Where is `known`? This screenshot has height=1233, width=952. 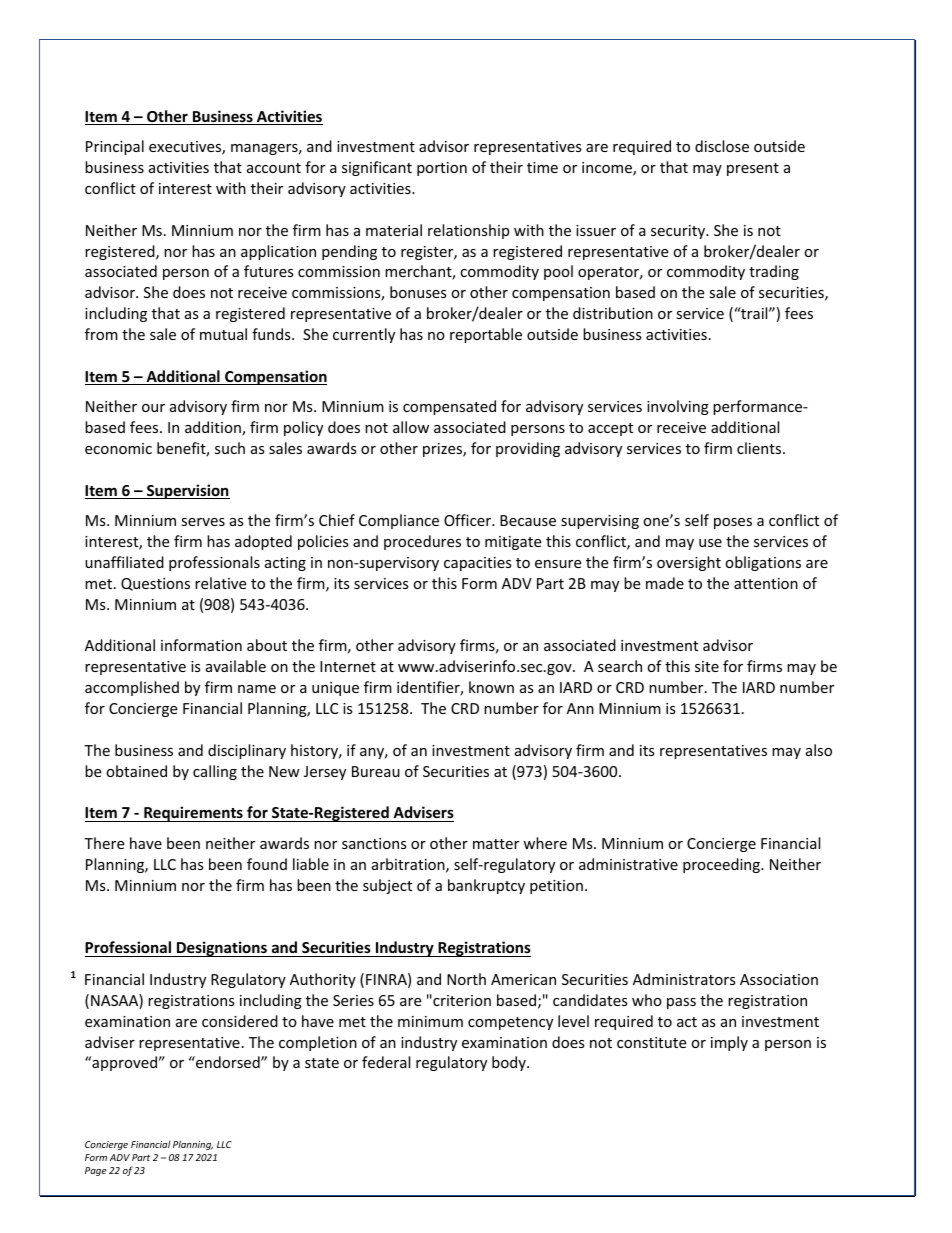 known is located at coordinates (491, 687).
